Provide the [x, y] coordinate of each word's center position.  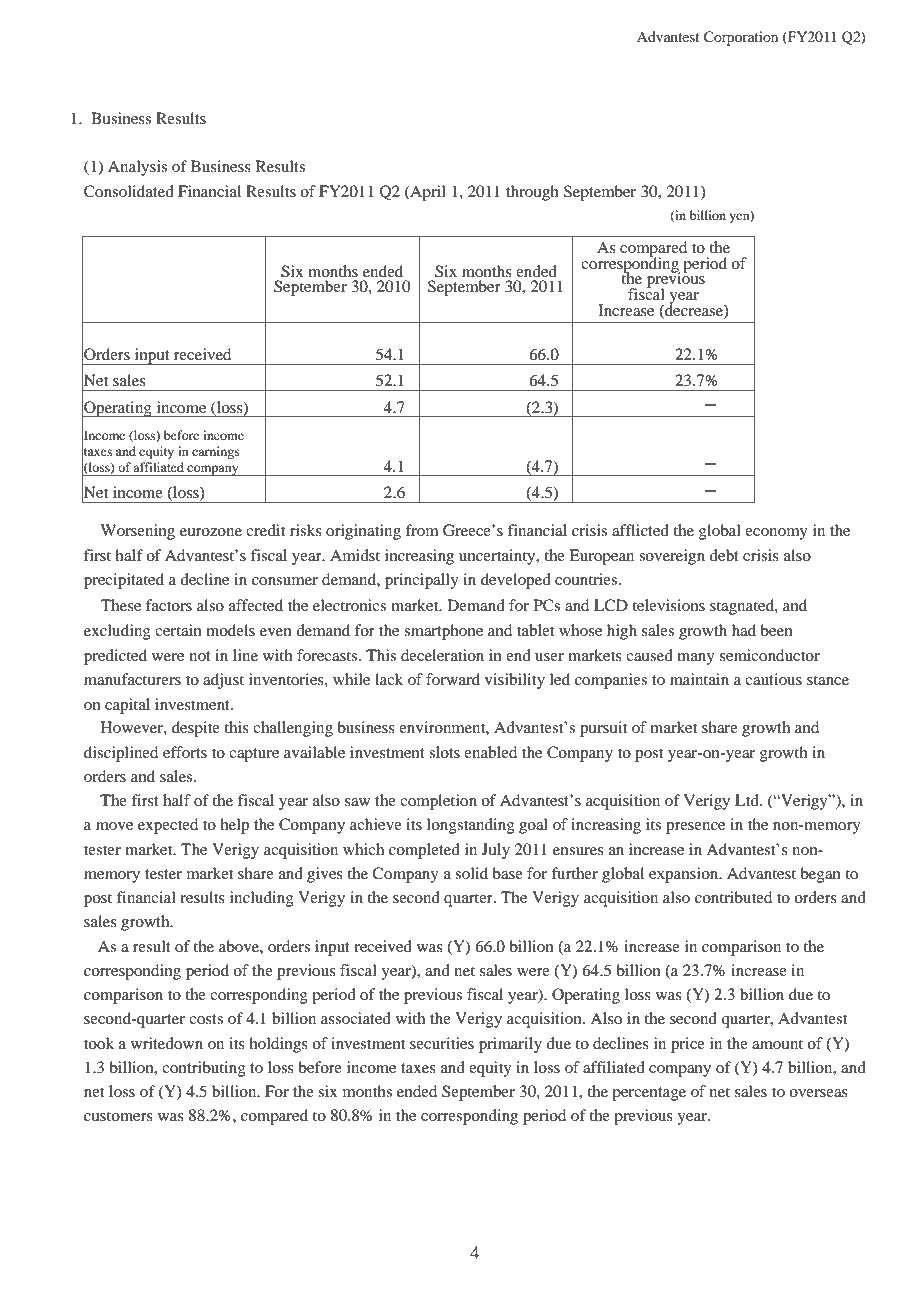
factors [169, 605]
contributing [204, 1069]
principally [422, 581]
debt [724, 555]
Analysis [137, 168]
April [427, 193]
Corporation [741, 38]
